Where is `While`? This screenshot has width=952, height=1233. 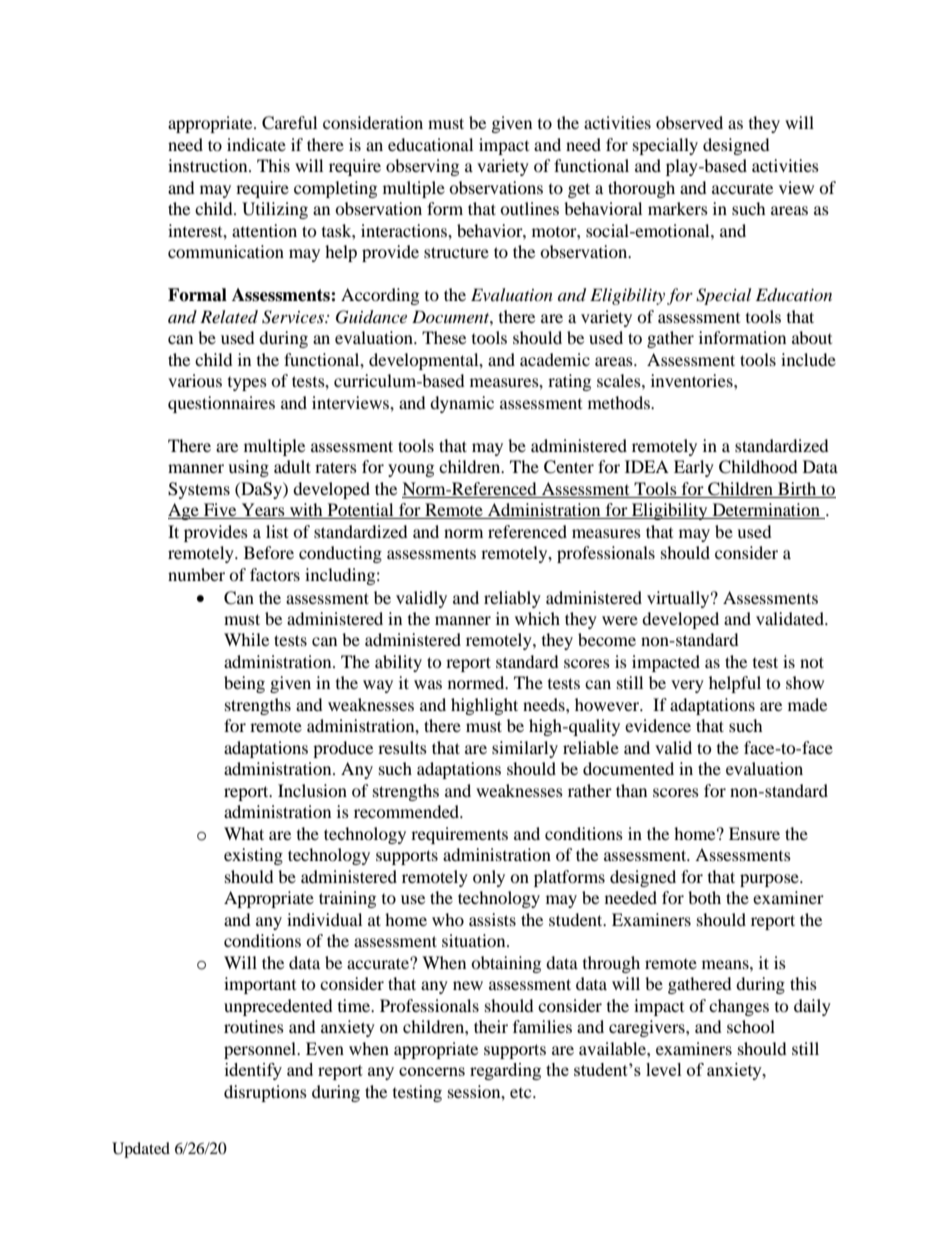 While is located at coordinates (246, 639).
